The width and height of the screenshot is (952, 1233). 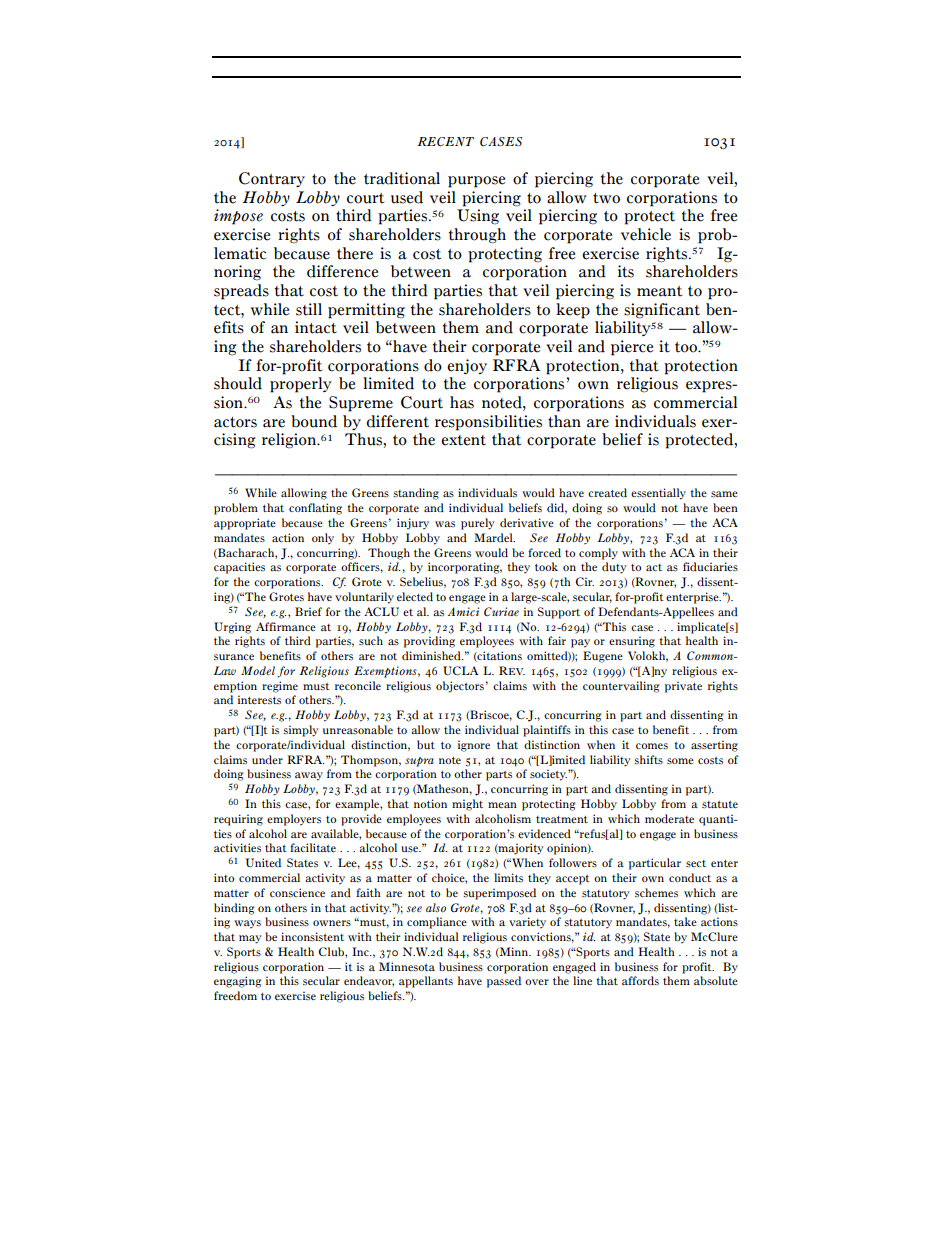 I want to click on purpose, so click(x=476, y=182).
